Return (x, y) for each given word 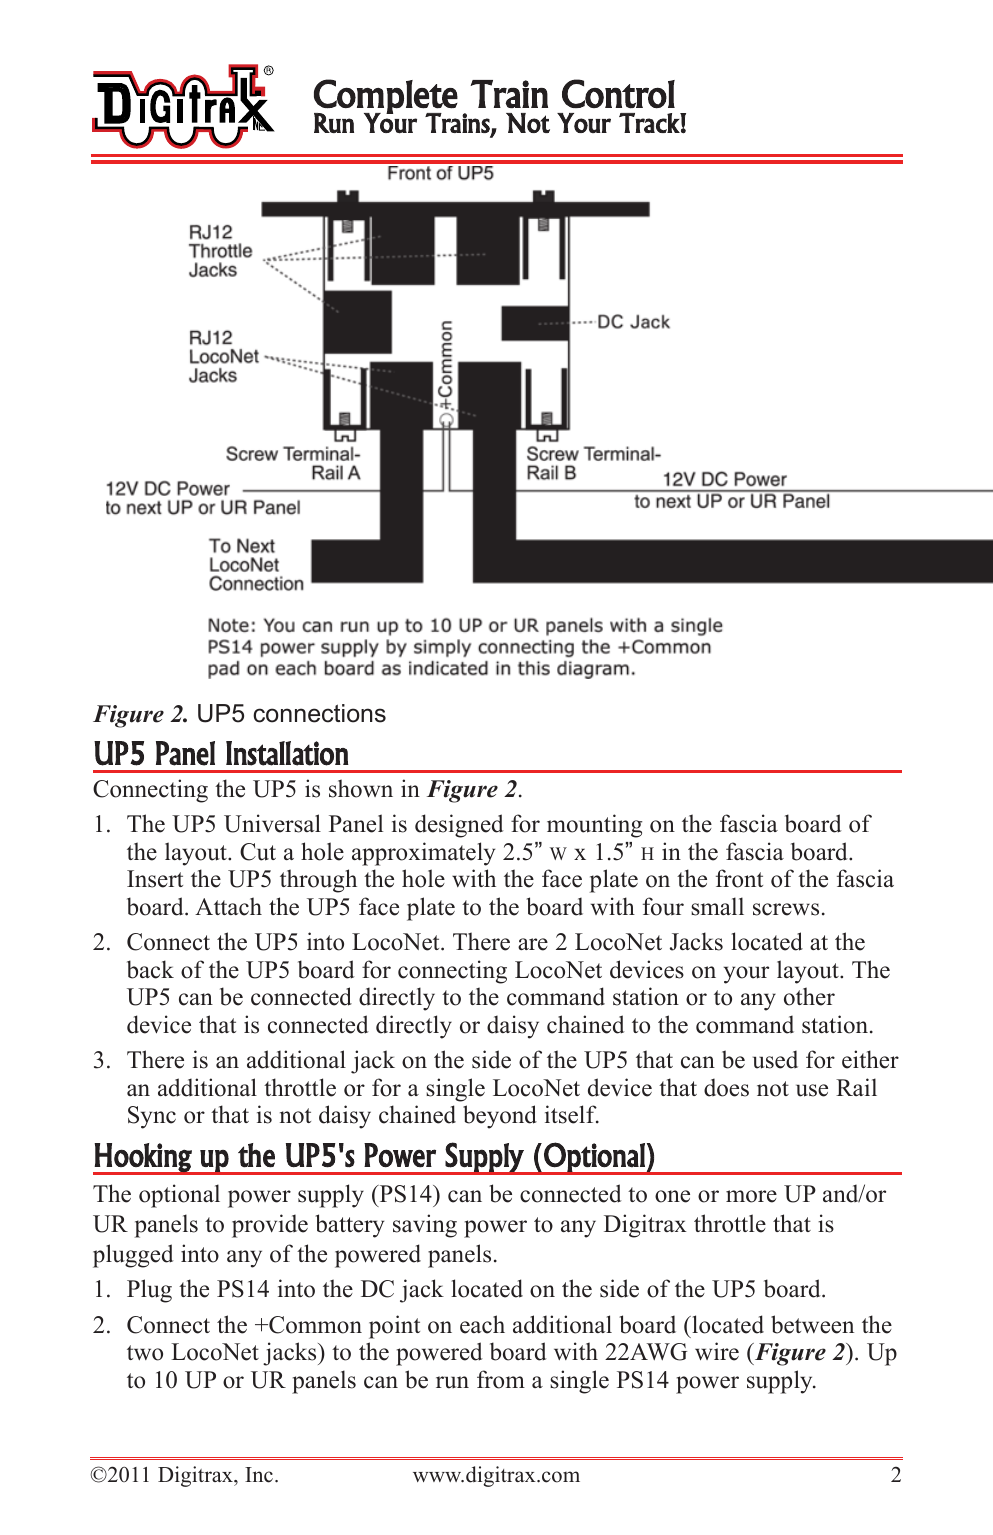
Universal (272, 823)
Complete (386, 97)
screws (786, 909)
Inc (259, 1475)
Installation (287, 753)
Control (618, 94)
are (533, 944)
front (739, 878)
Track (650, 123)
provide (270, 1226)
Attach (228, 906)
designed (459, 826)
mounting (594, 826)
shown (361, 788)
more (751, 1196)
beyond (500, 1117)
